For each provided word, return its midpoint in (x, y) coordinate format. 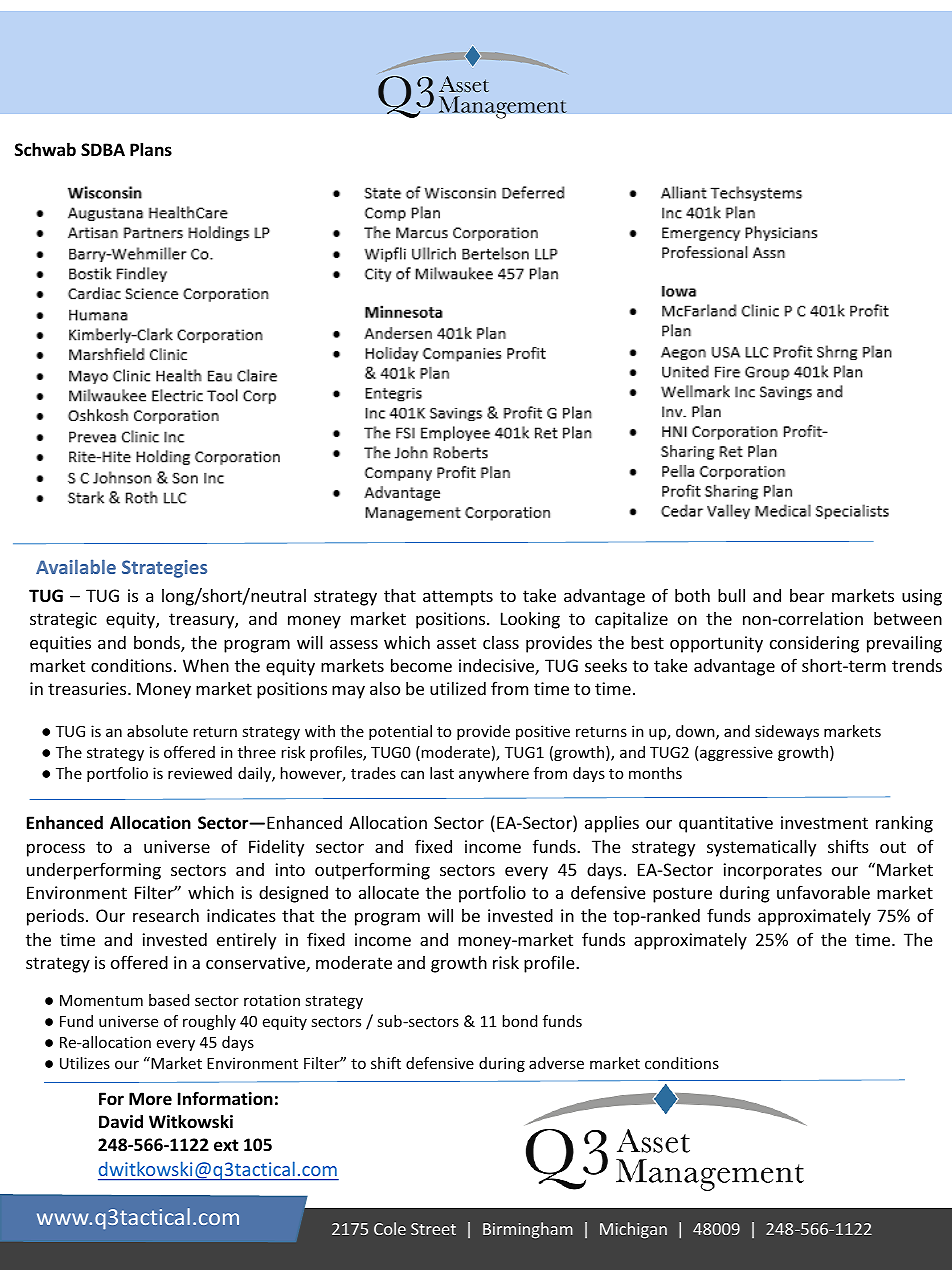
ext (226, 1145)
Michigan (633, 1230)
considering (814, 644)
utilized (458, 688)
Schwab (45, 149)
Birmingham (528, 1230)
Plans (151, 149)
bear (807, 595)
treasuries (88, 688)
